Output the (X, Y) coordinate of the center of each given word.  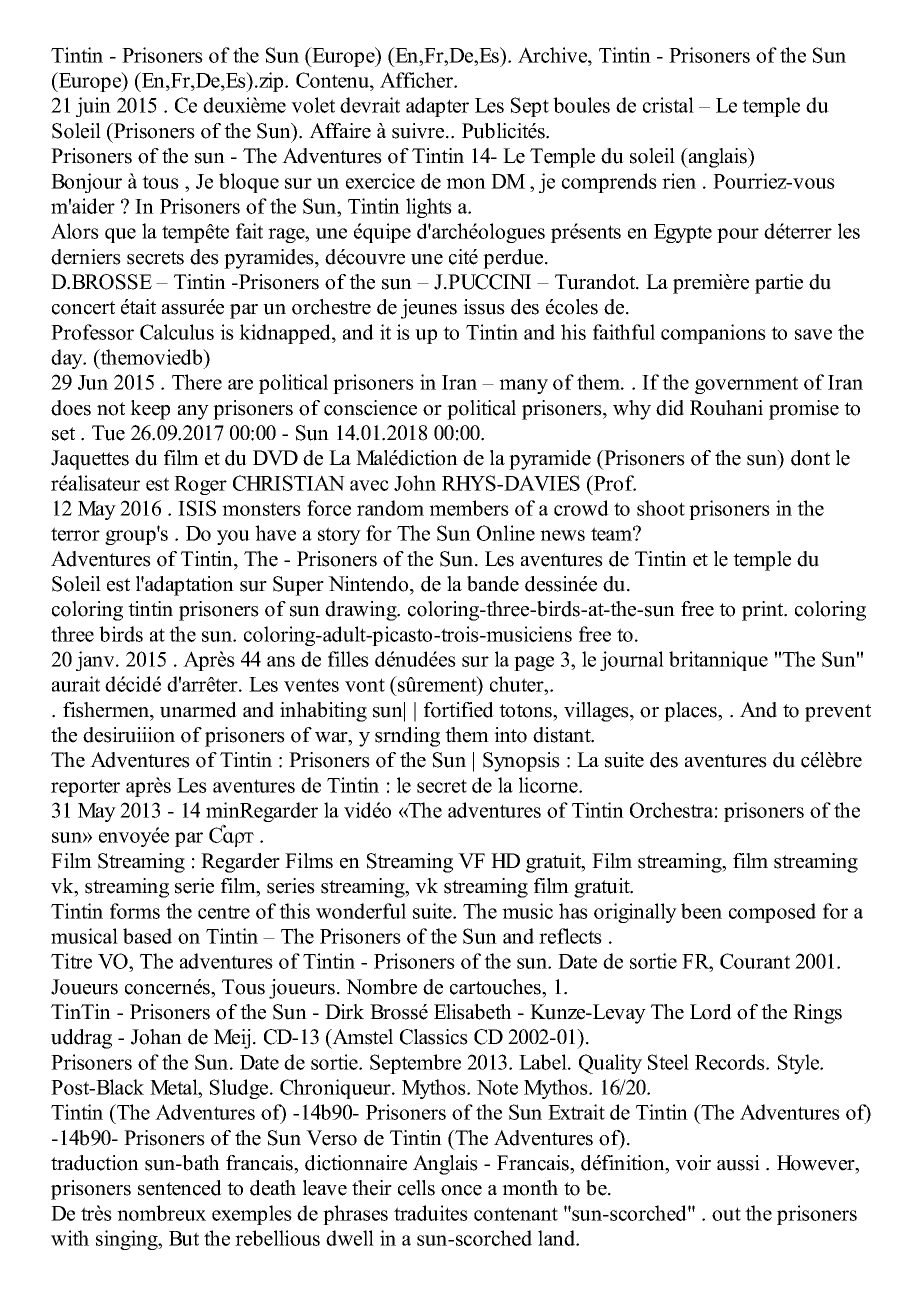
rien (679, 181)
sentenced (180, 1188)
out (726, 1214)
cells (416, 1188)
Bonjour (86, 183)
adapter (437, 107)
